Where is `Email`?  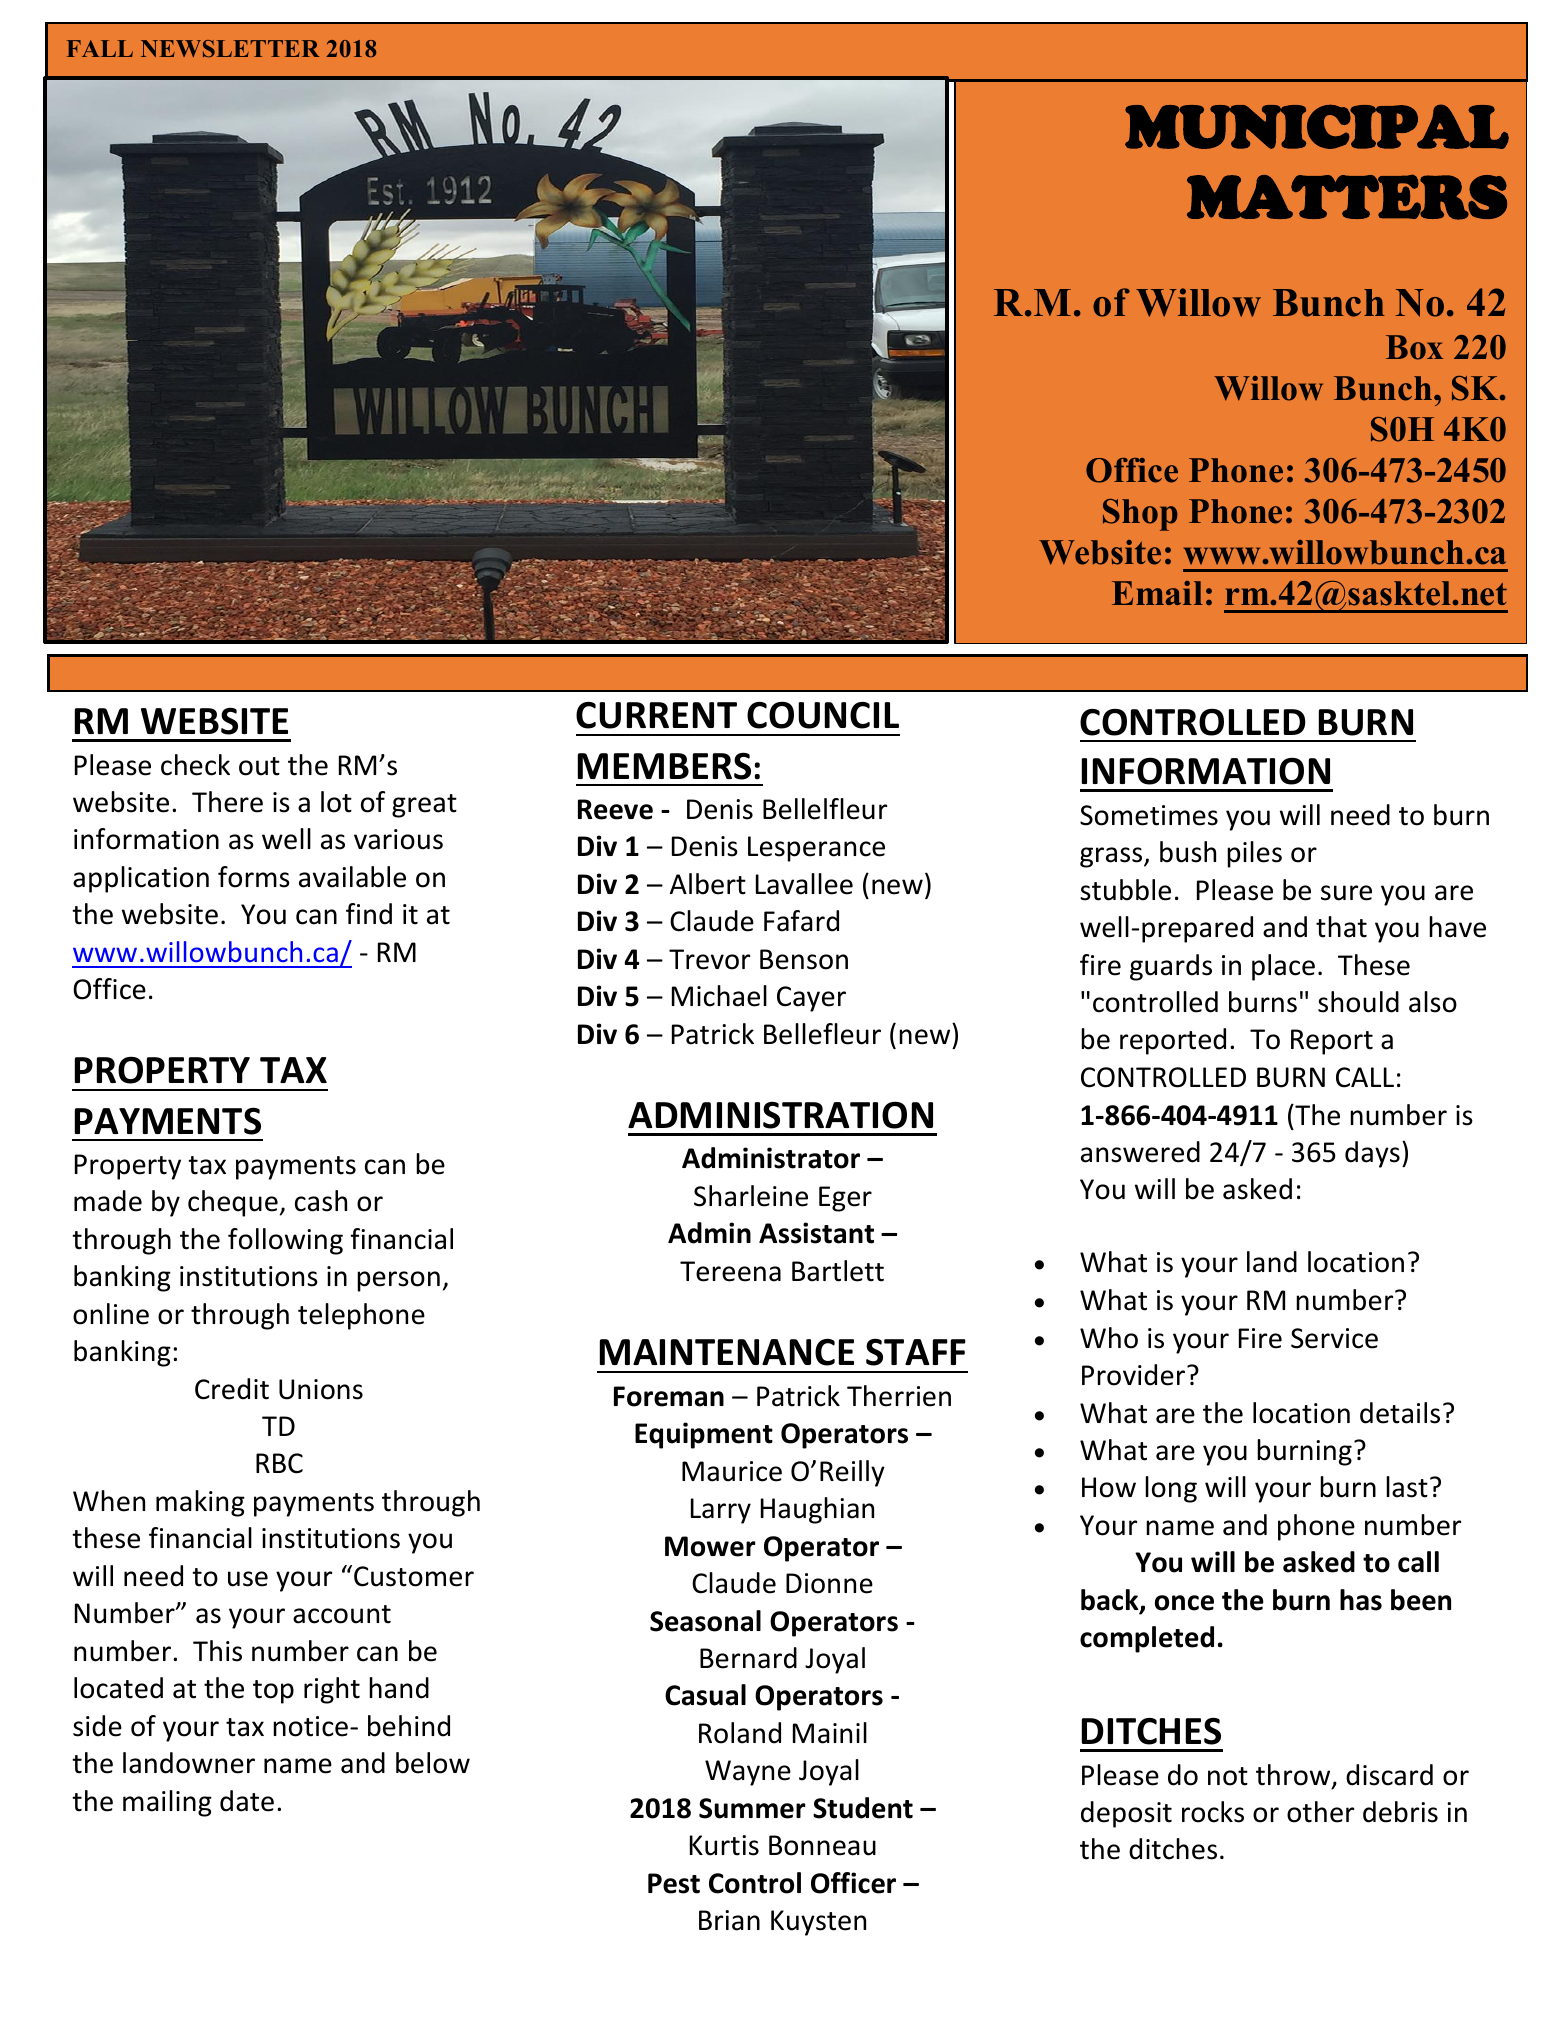 Email is located at coordinates (1157, 593).
